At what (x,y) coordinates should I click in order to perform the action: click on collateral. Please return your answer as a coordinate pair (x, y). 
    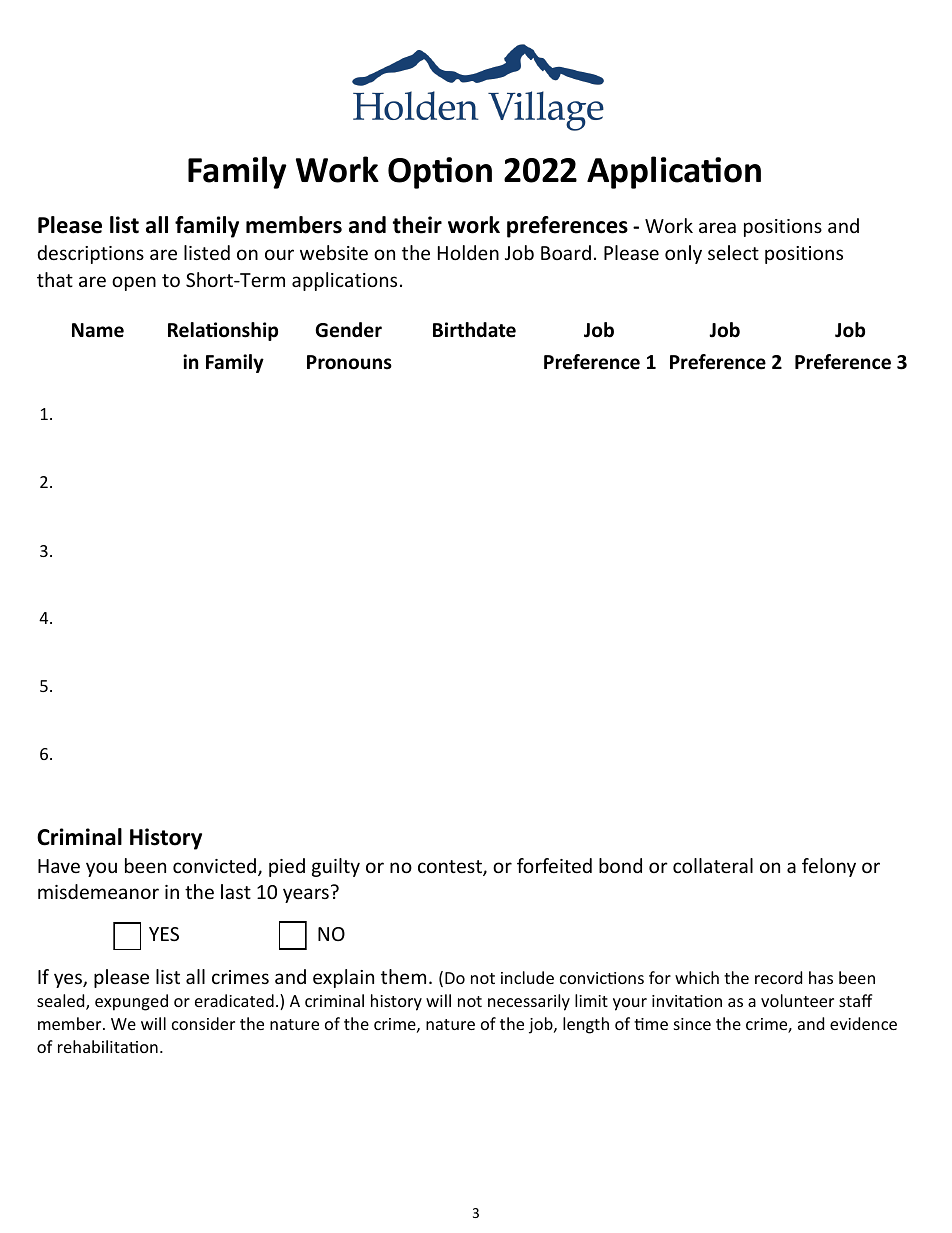
    Looking at the image, I should click on (713, 865).
